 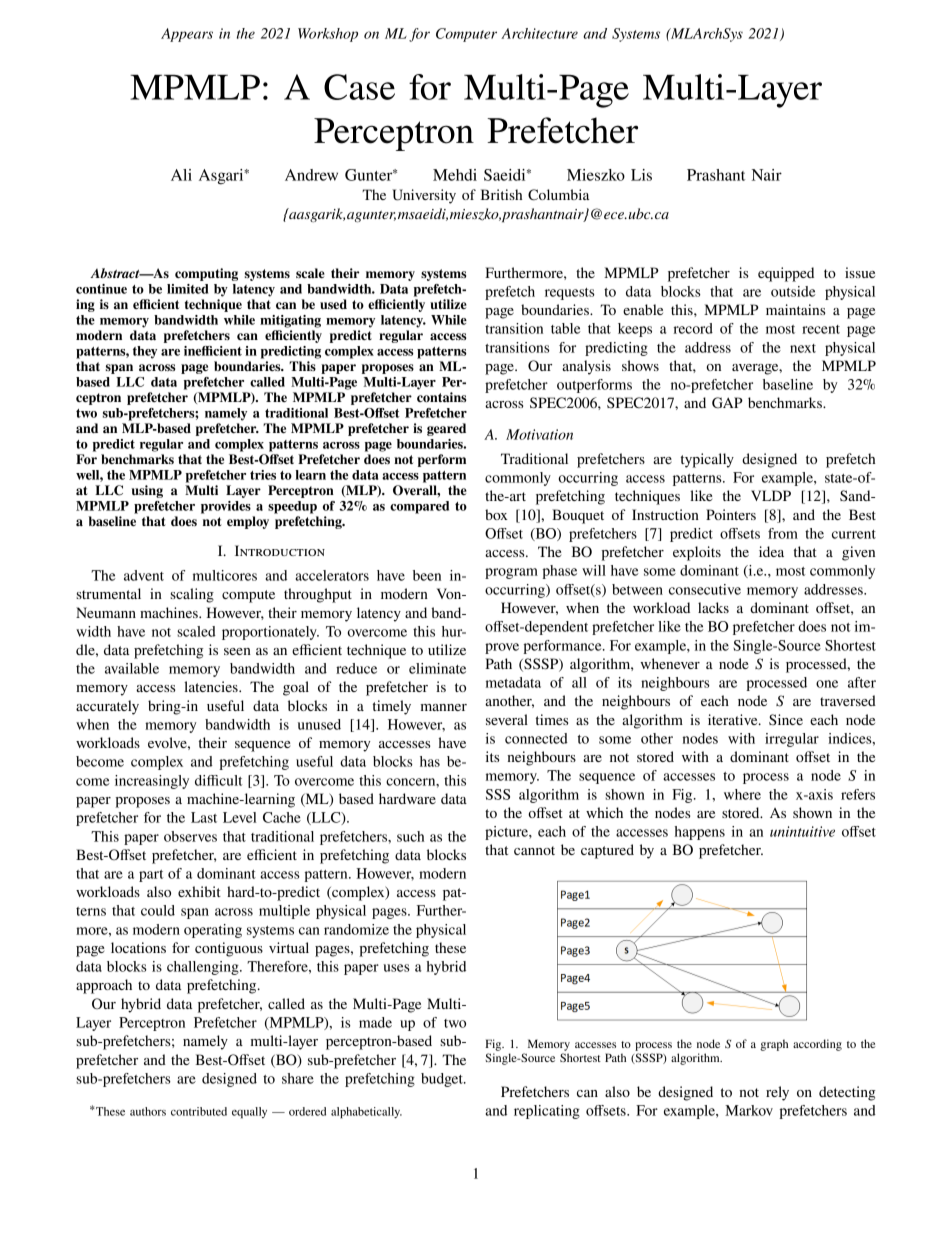 What do you see at coordinates (534, 850) in the screenshot?
I see `cannot` at bounding box center [534, 850].
